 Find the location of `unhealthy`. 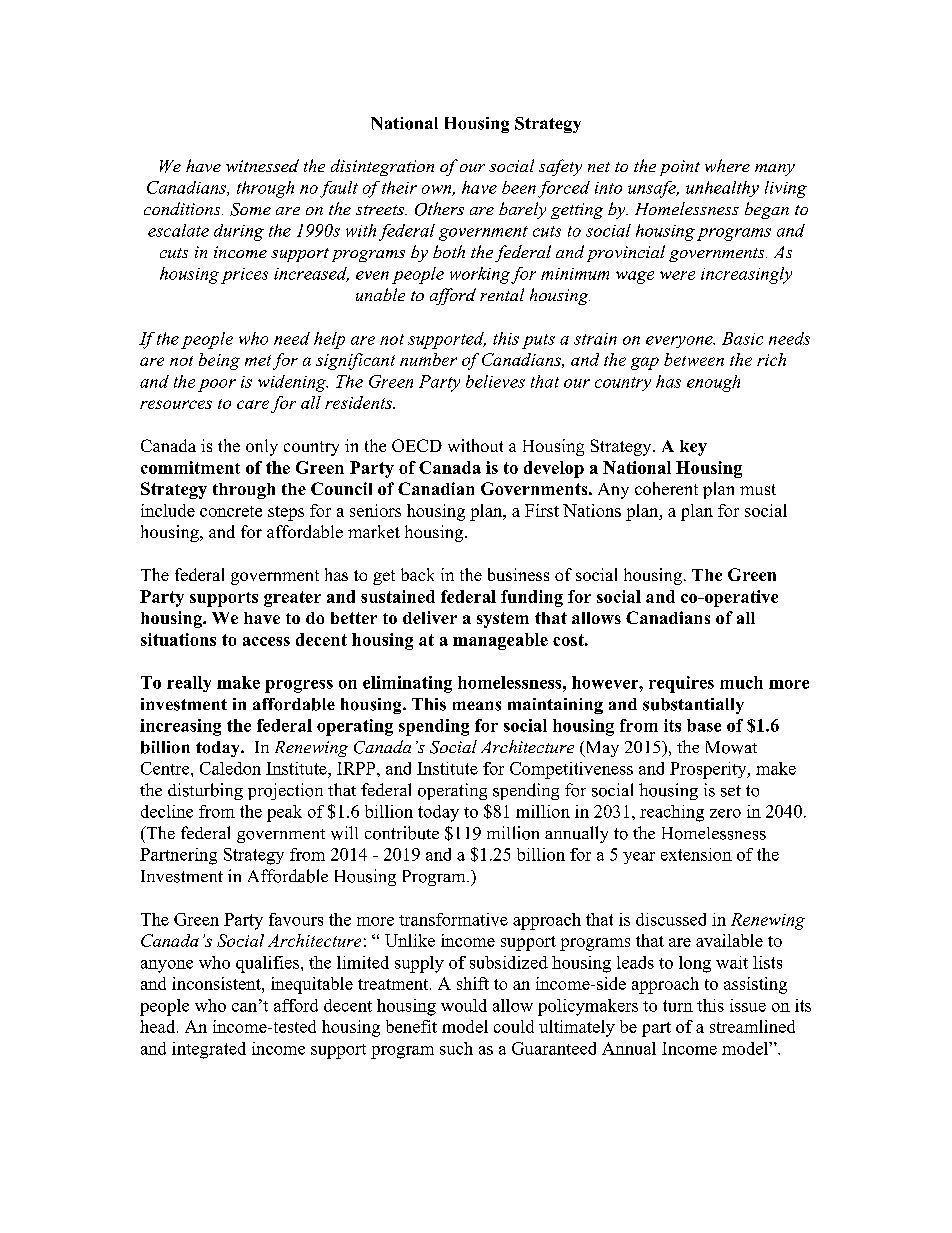

unhealthy is located at coordinates (722, 189).
